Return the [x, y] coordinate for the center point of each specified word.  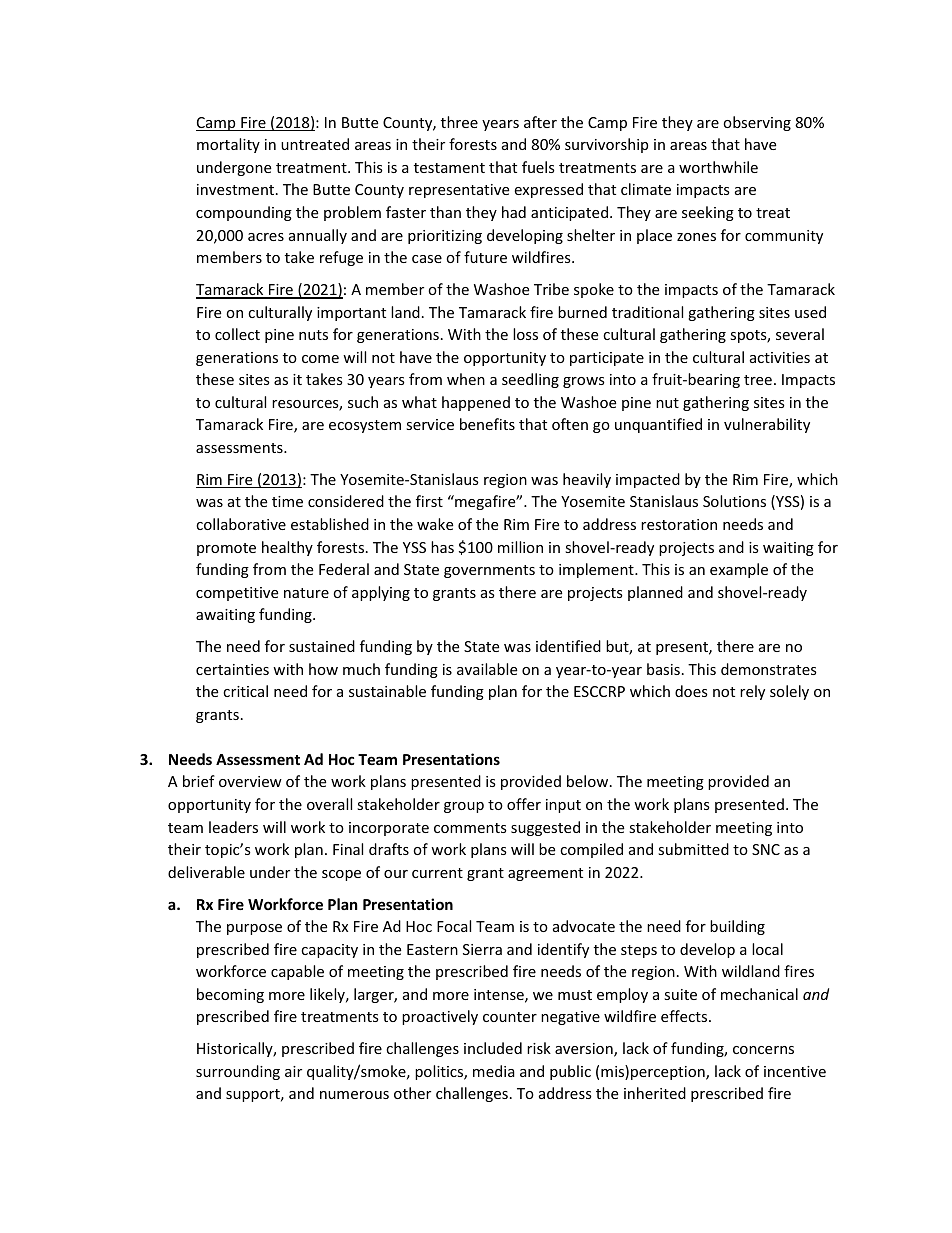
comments [470, 828]
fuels [538, 167]
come [320, 359]
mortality [228, 145]
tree [758, 380]
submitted [693, 849]
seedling [530, 380]
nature [306, 593]
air [293, 1071]
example [739, 570]
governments [489, 571]
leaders [233, 827]
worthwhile [718, 167]
